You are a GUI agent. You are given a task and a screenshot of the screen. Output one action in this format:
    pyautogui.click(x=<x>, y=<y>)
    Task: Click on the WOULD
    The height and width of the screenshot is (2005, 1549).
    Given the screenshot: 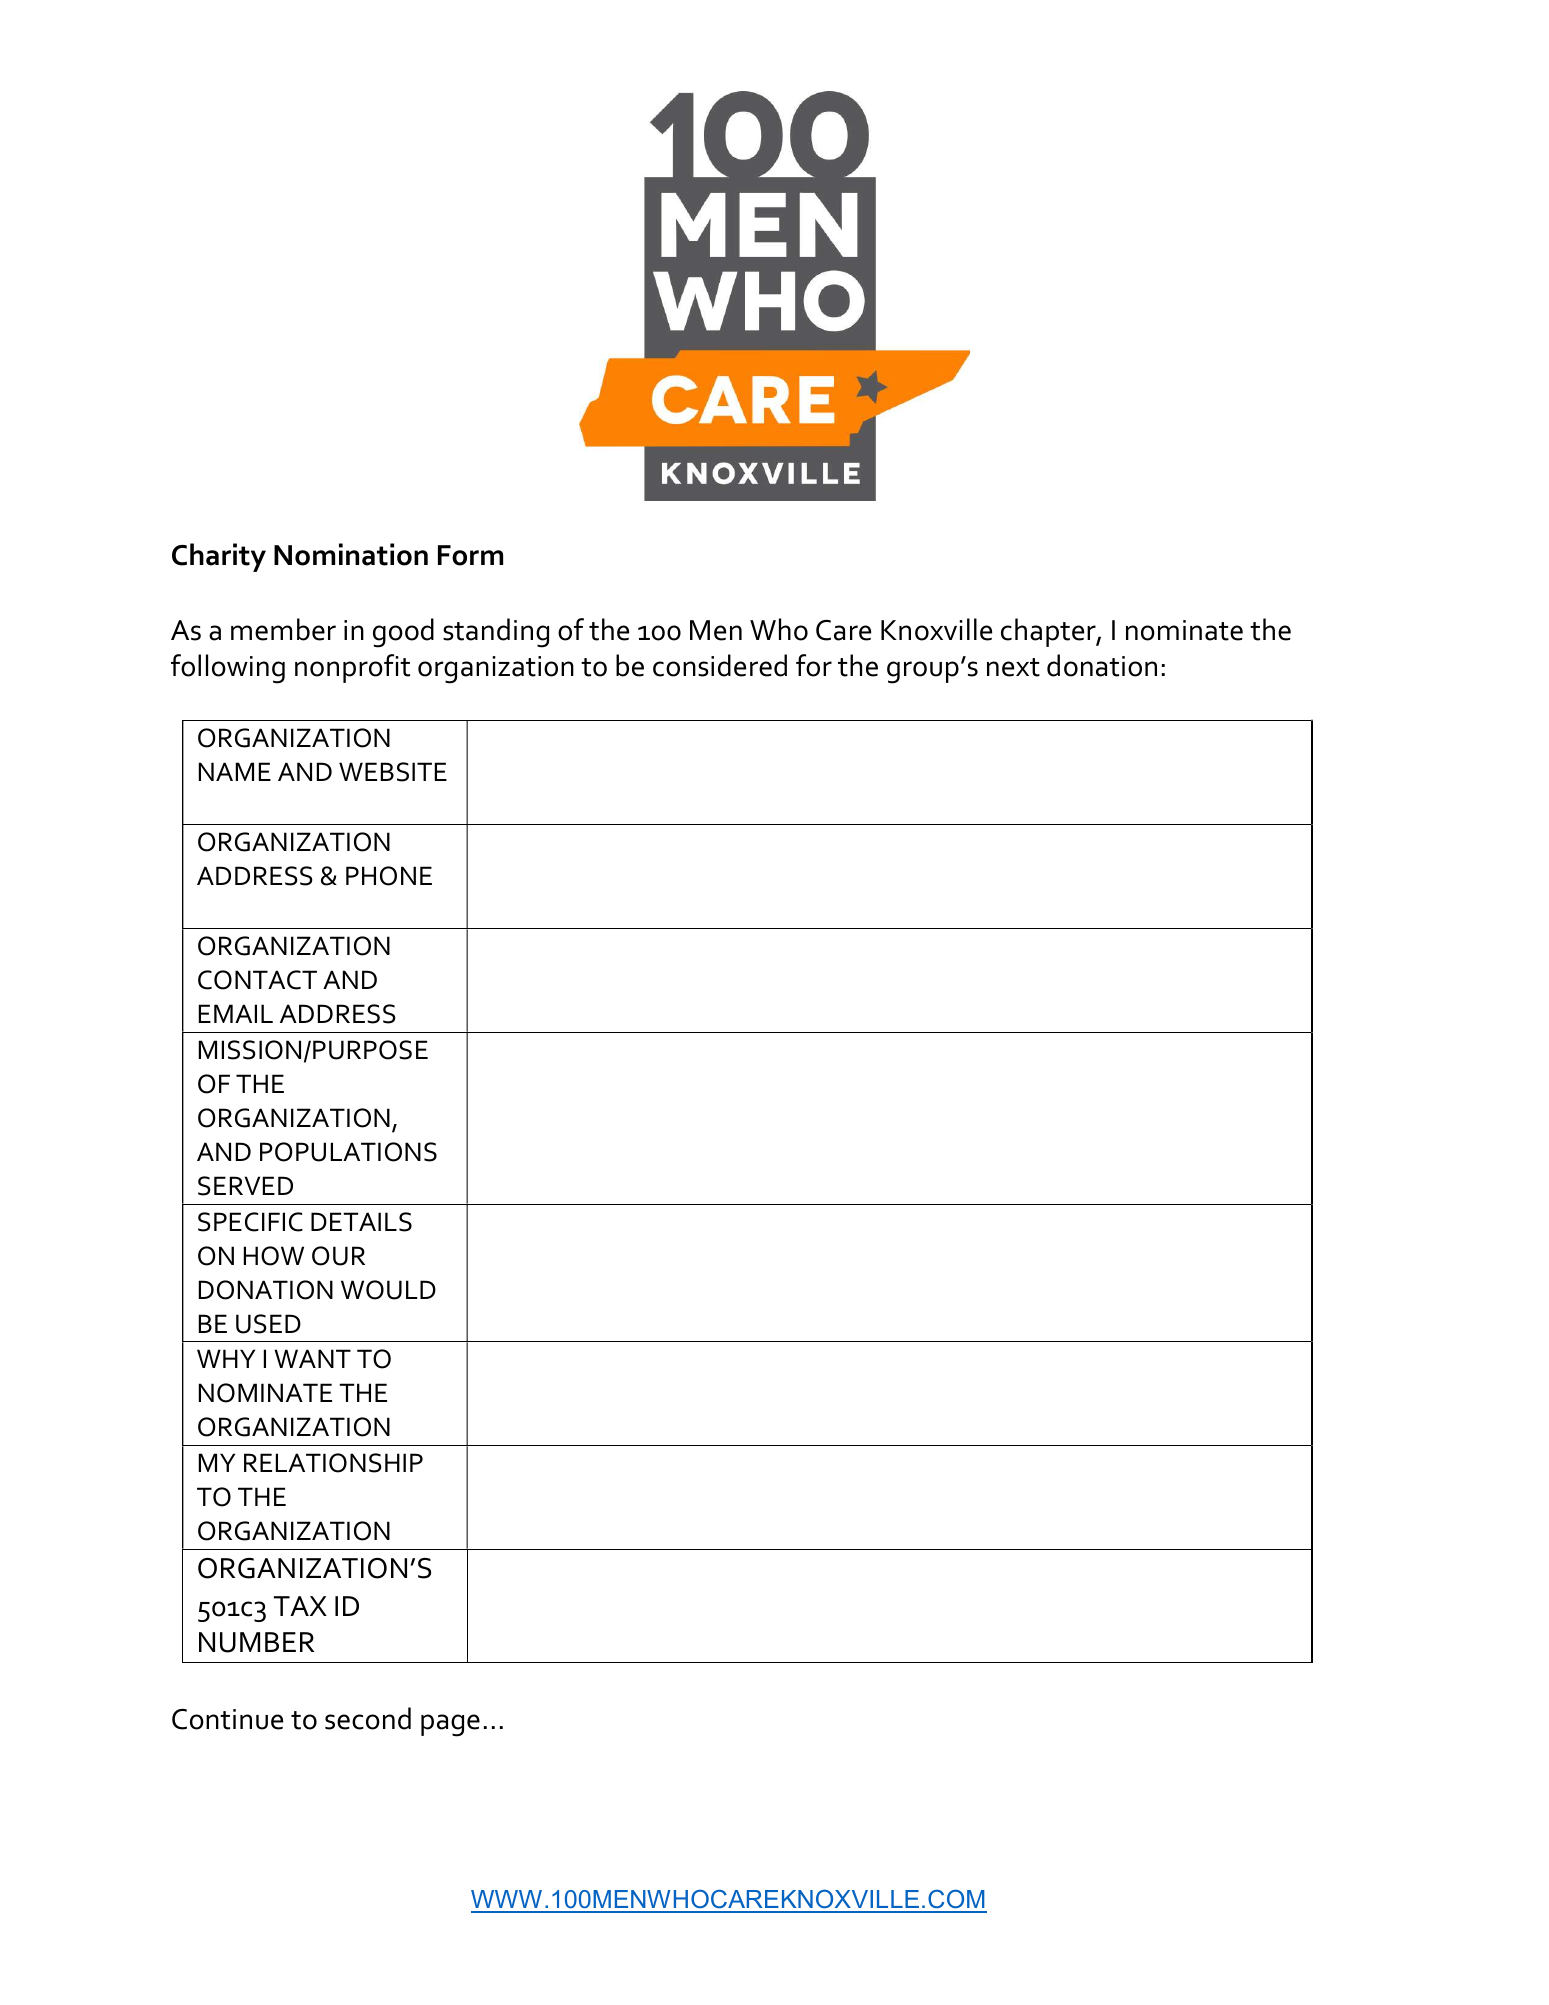 What is the action you would take?
    pyautogui.click(x=388, y=1290)
